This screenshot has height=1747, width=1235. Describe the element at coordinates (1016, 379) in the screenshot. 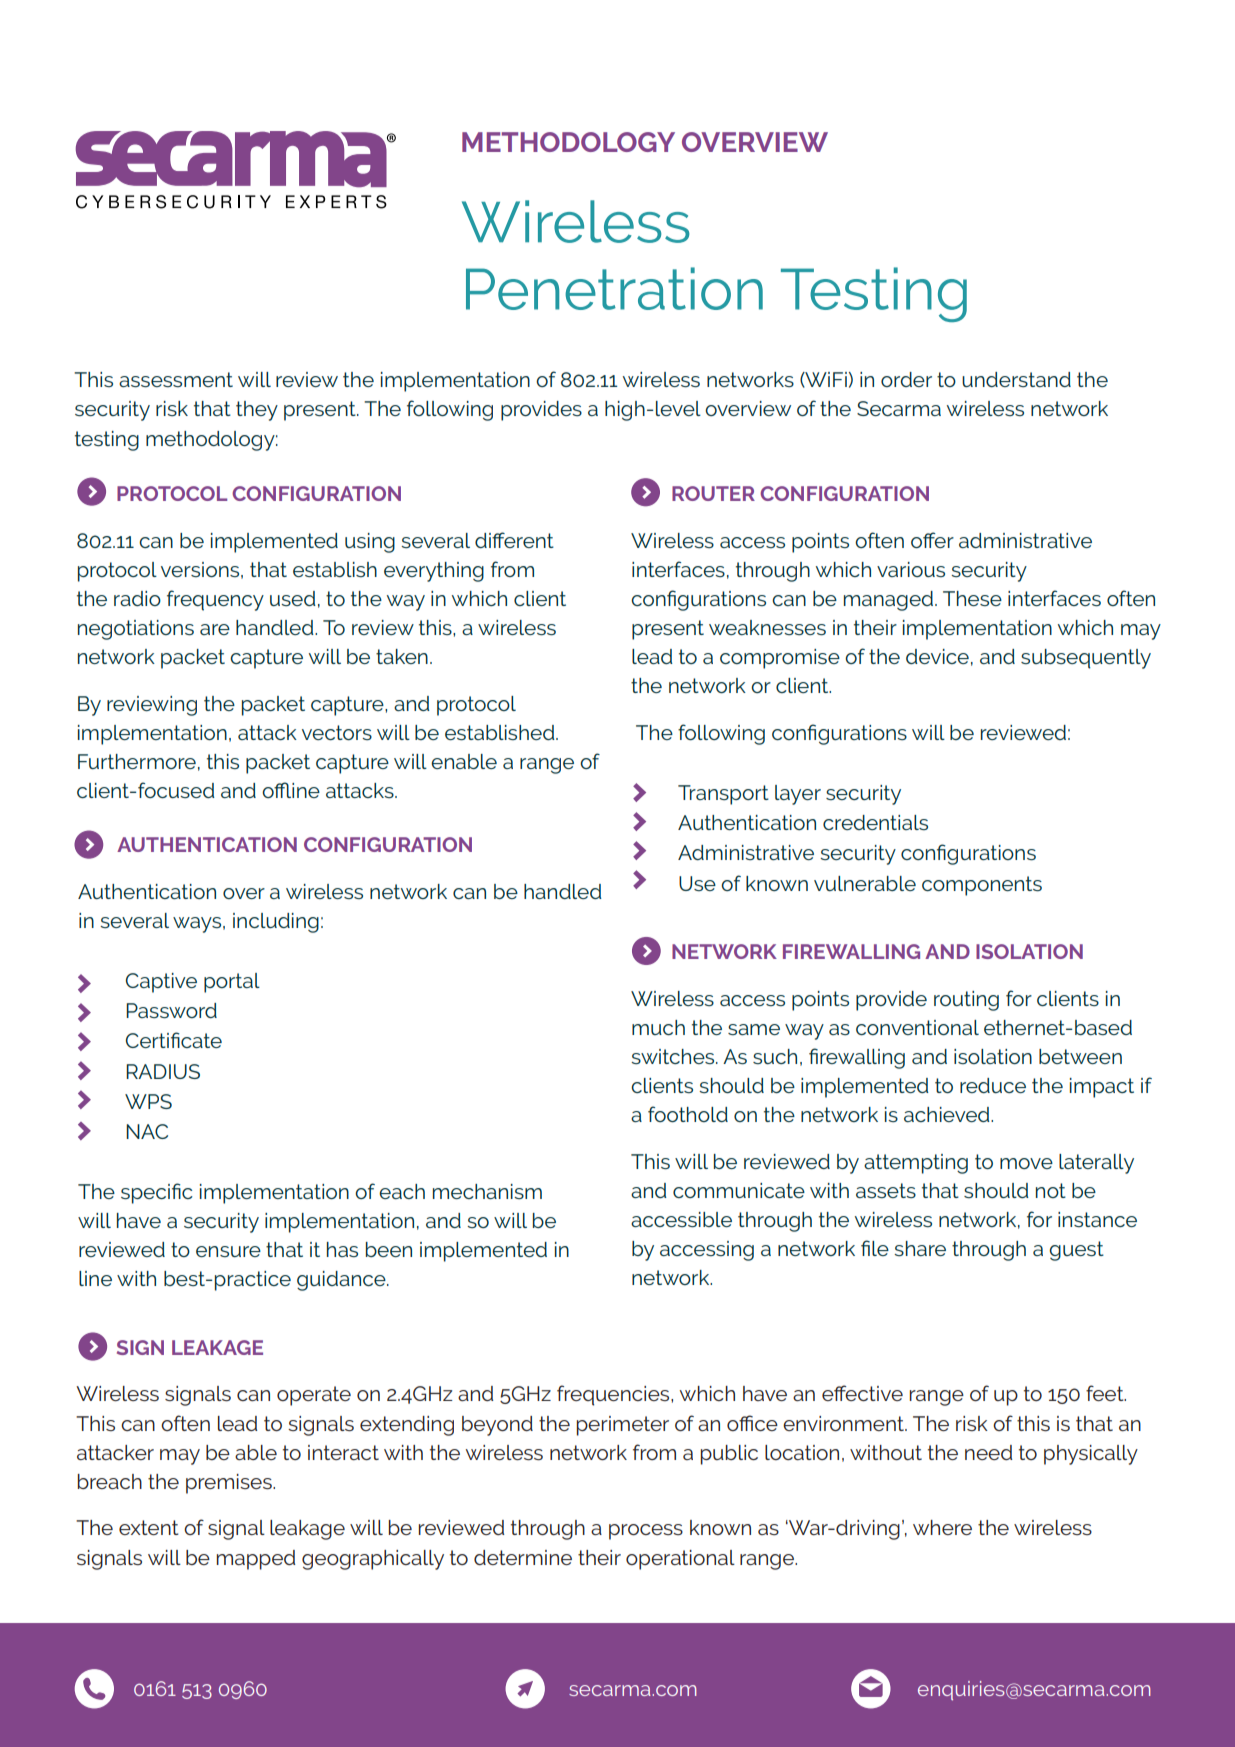

I see `understand` at that location.
